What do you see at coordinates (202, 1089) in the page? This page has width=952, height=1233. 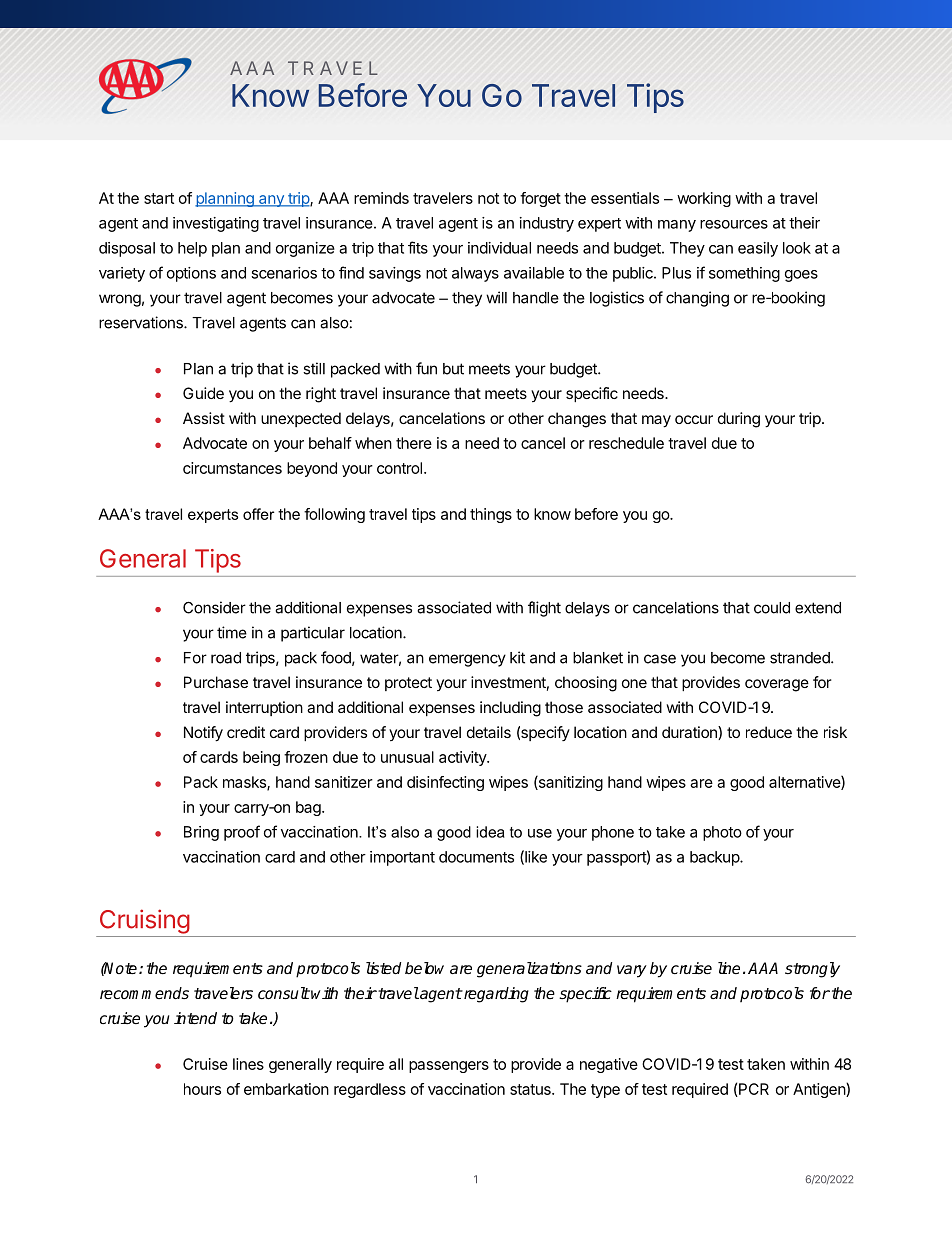 I see `hours` at bounding box center [202, 1089].
